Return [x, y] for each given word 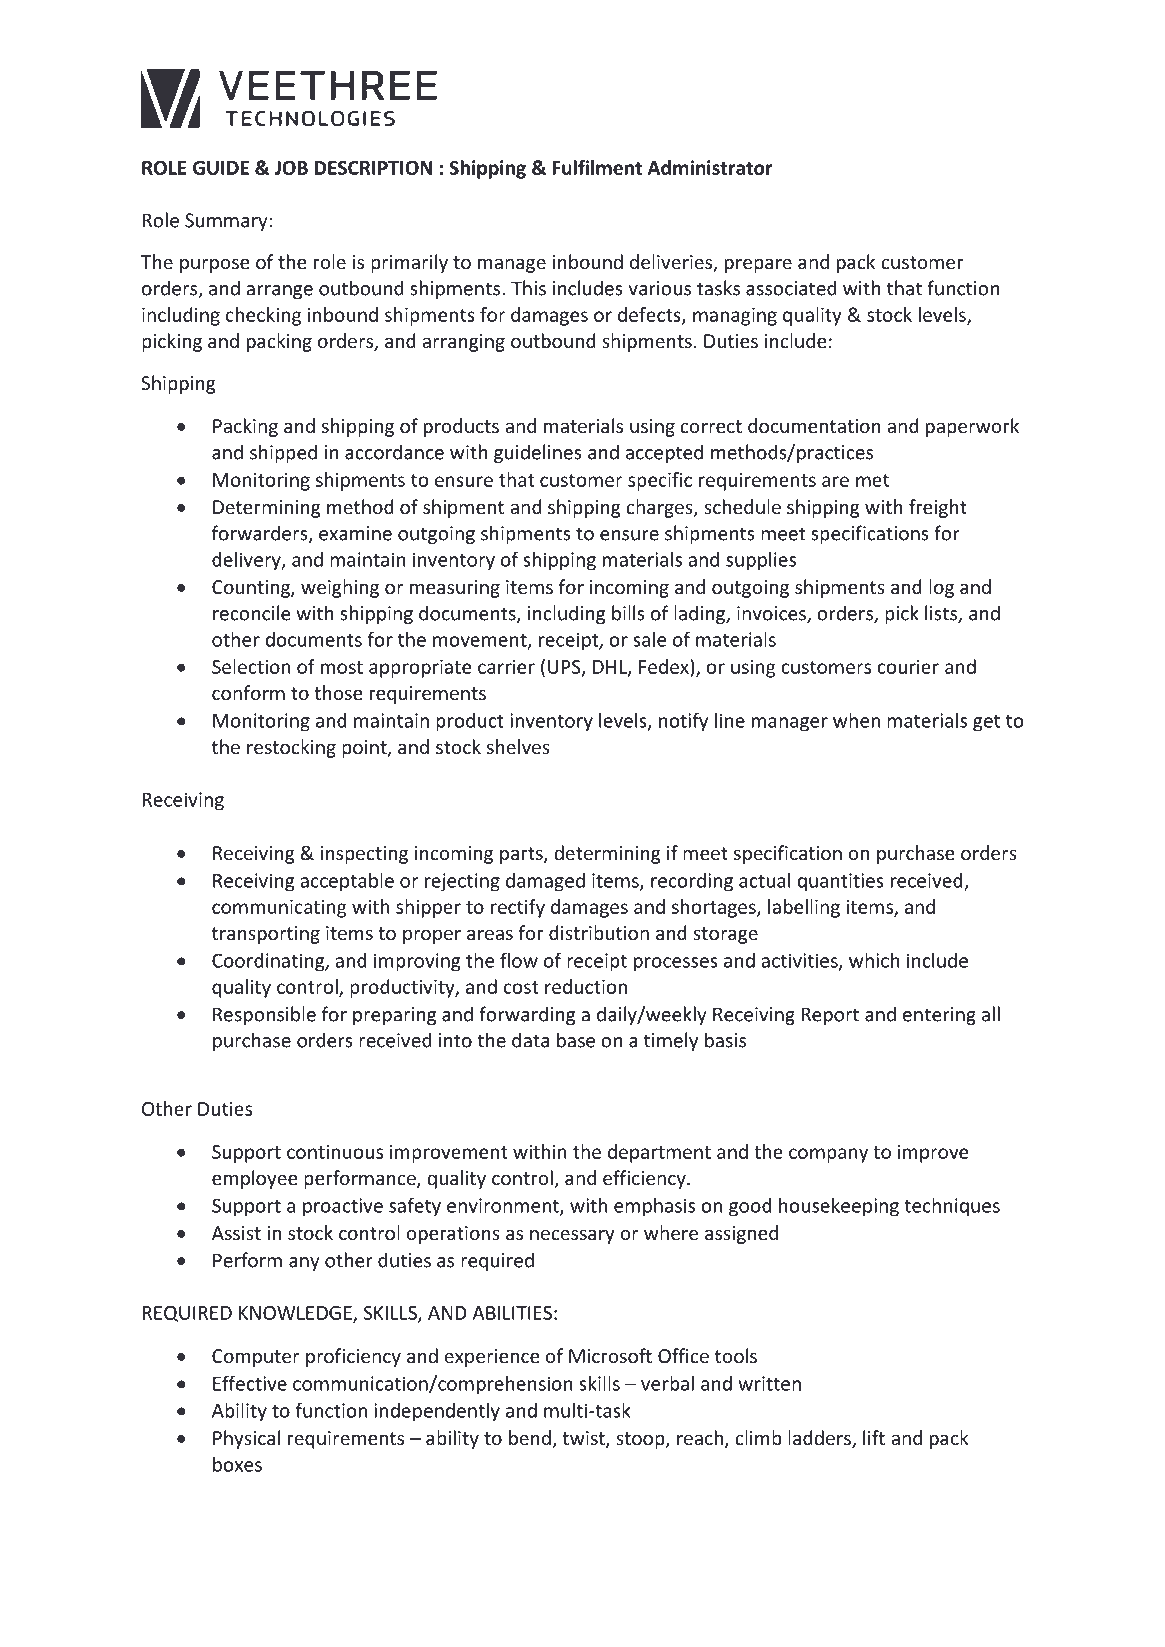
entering [939, 1016]
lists [942, 614]
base [576, 1040]
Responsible [264, 1015]
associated [791, 288]
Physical [246, 1439]
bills [628, 613]
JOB [291, 168]
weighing [340, 588]
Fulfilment [597, 167]
